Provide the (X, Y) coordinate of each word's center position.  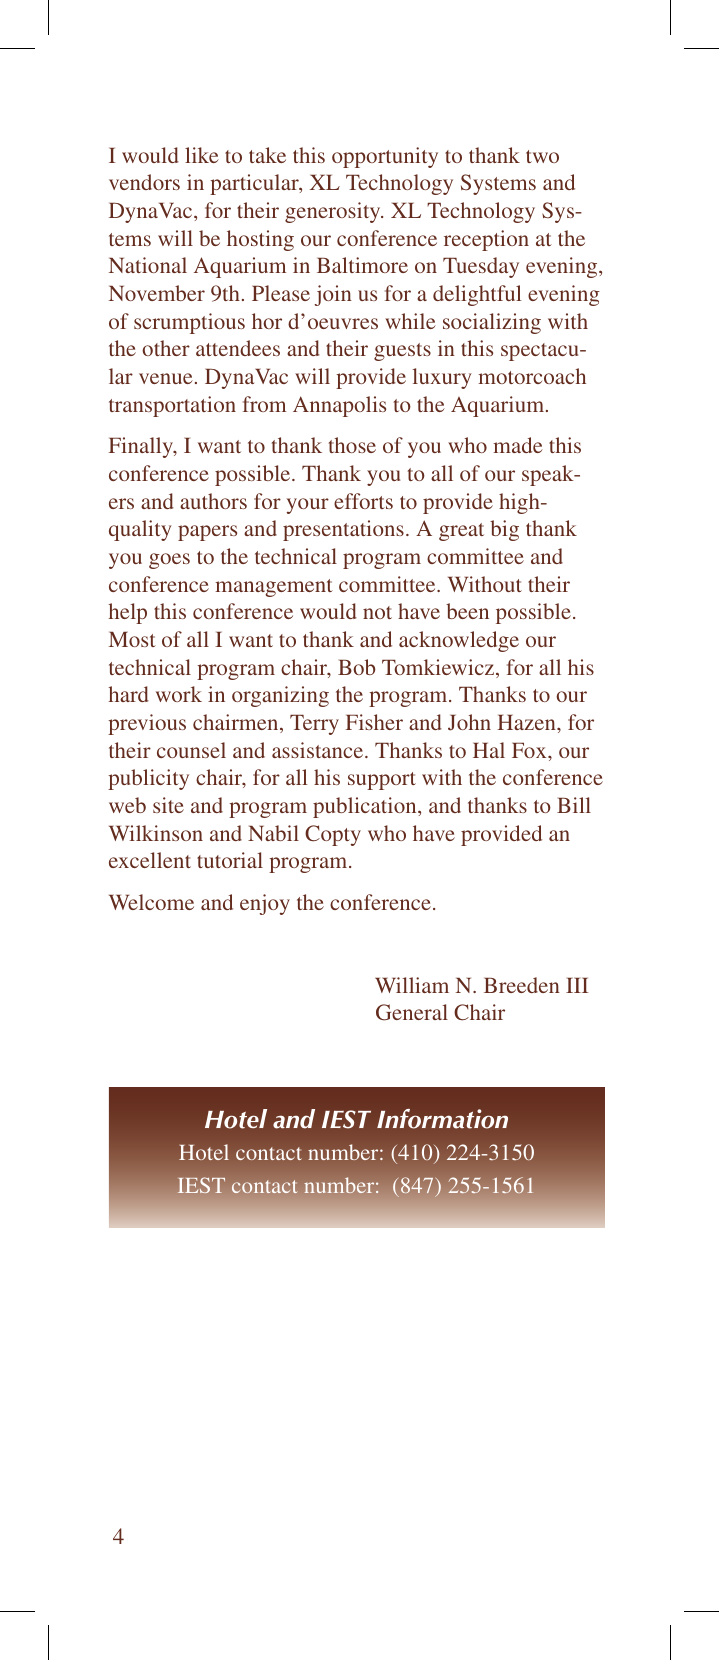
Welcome (151, 902)
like (202, 155)
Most (132, 639)
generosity (334, 212)
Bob (356, 667)
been (467, 611)
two (542, 156)
